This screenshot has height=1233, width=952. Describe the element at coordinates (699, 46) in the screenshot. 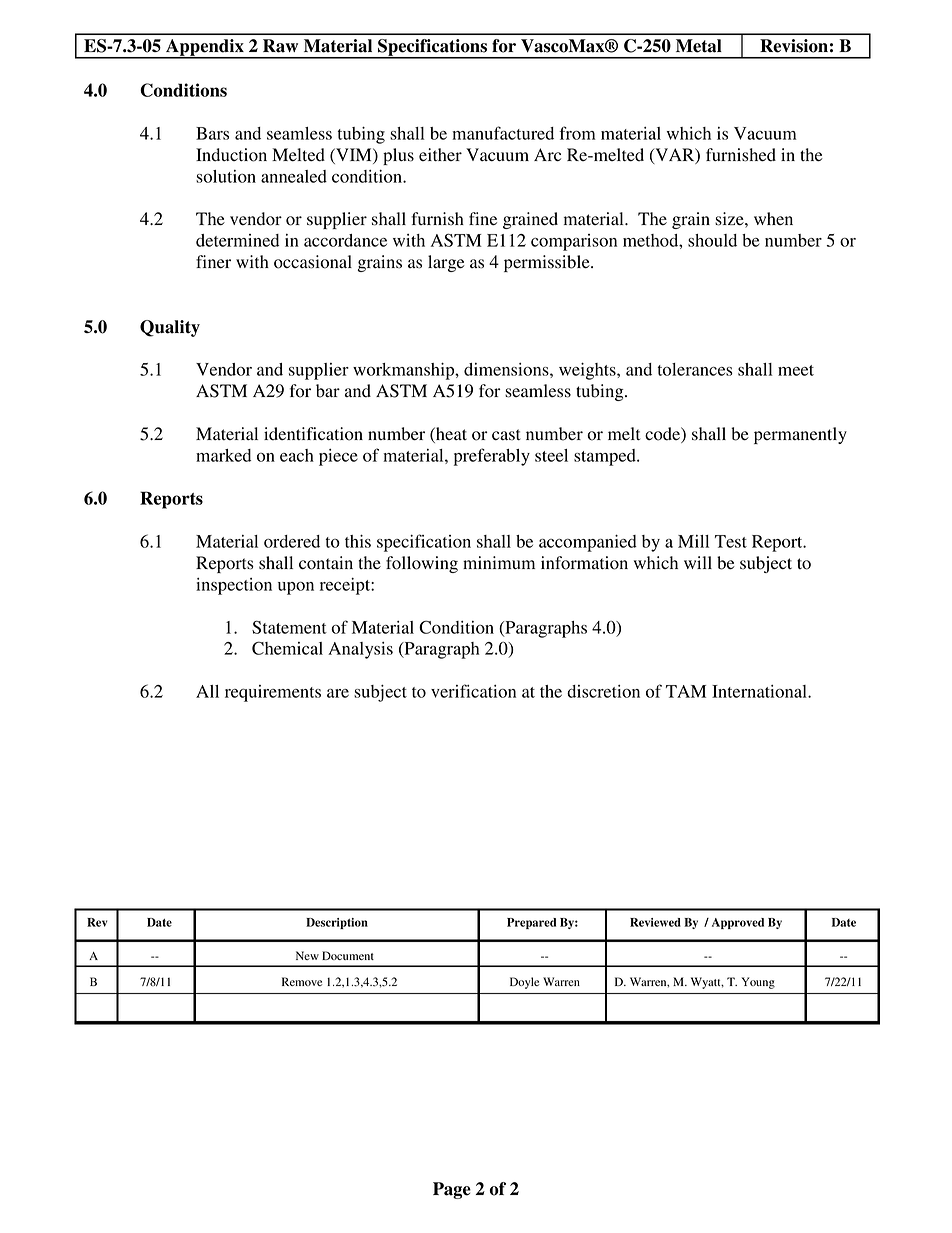

I see `Metal` at that location.
